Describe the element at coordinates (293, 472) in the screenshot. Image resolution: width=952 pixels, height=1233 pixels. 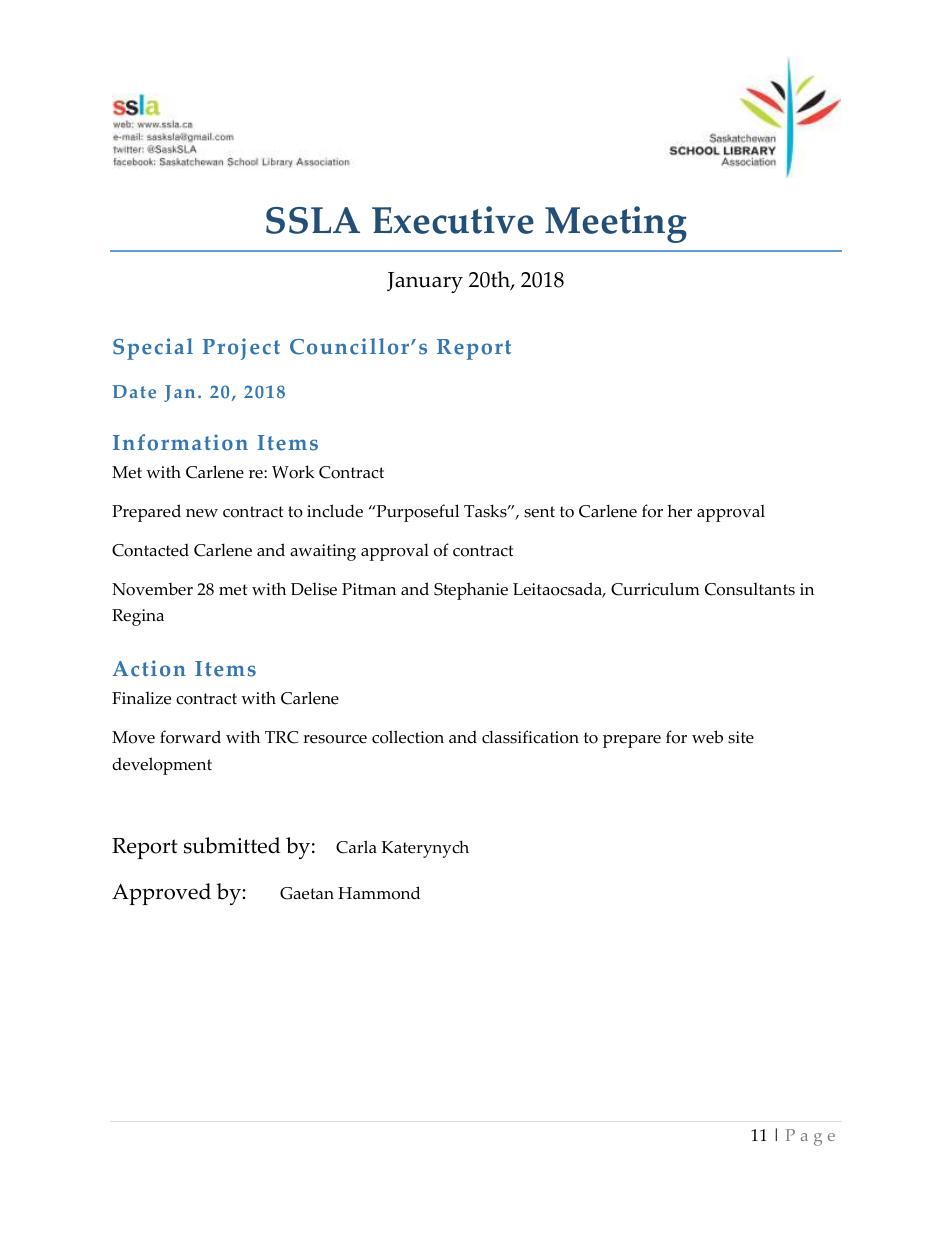
I see `Work` at that location.
